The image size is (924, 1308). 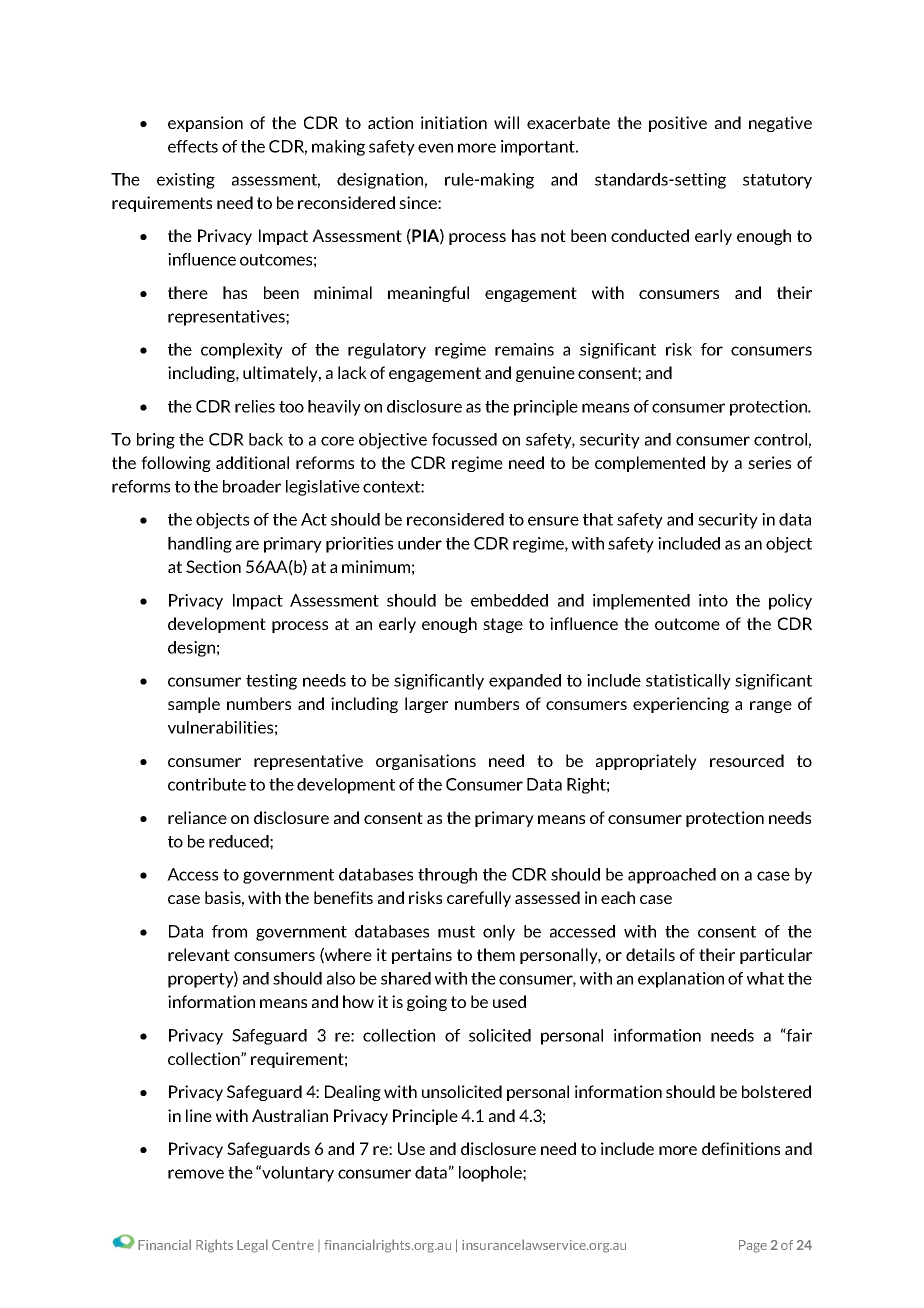 What do you see at coordinates (678, 124) in the page?
I see `positive` at bounding box center [678, 124].
